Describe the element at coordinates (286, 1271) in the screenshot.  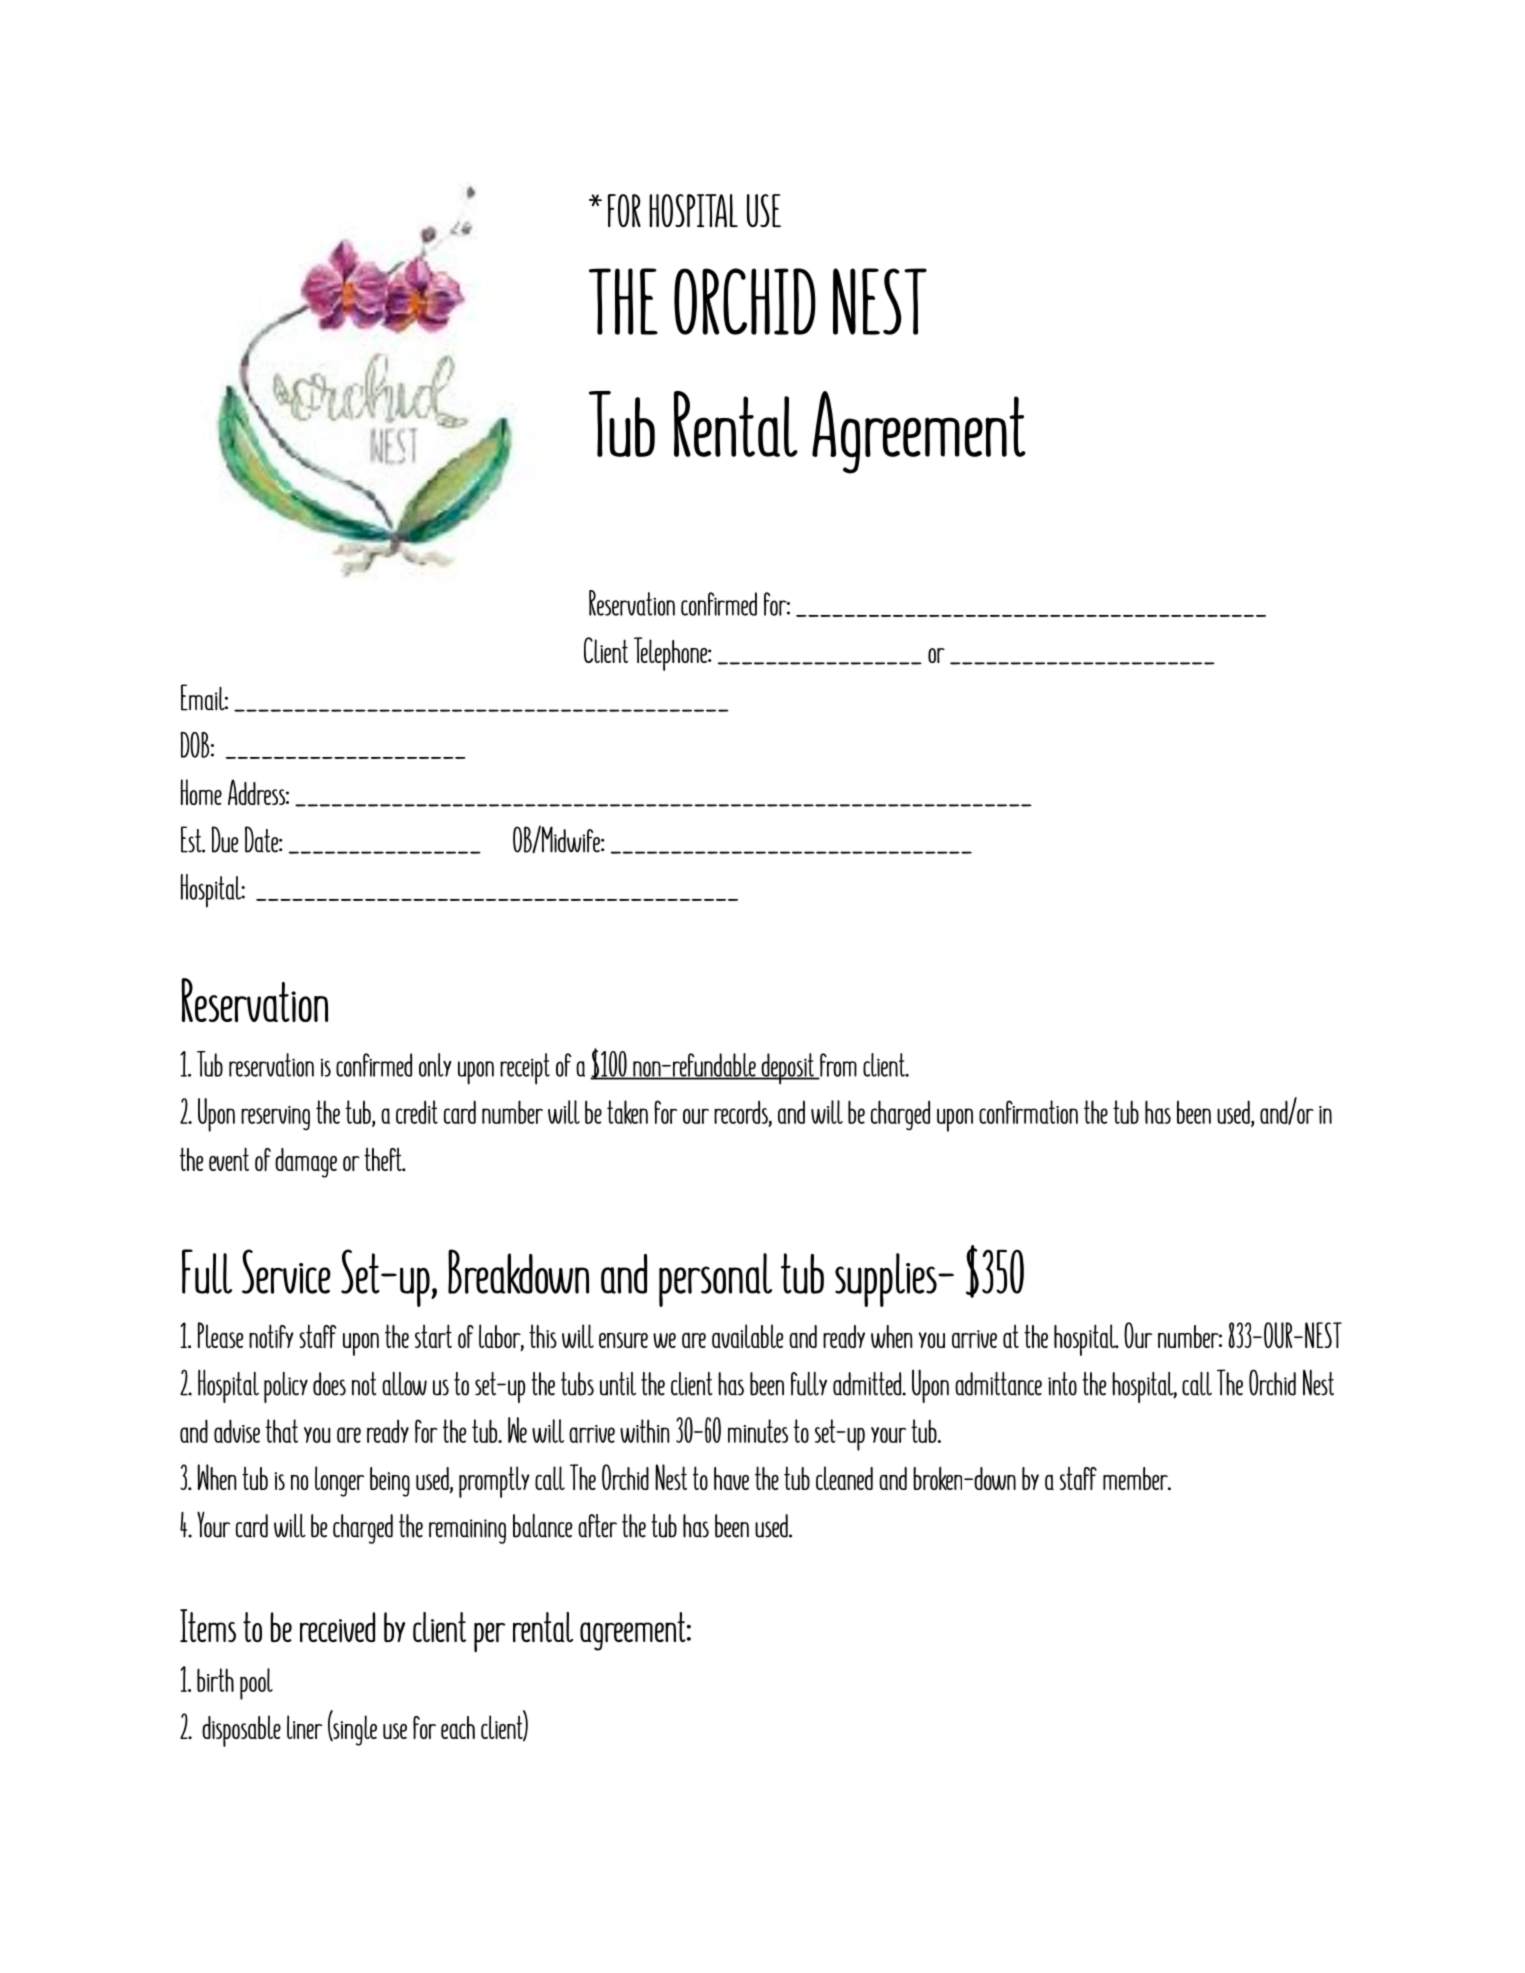
I see `Service` at that location.
